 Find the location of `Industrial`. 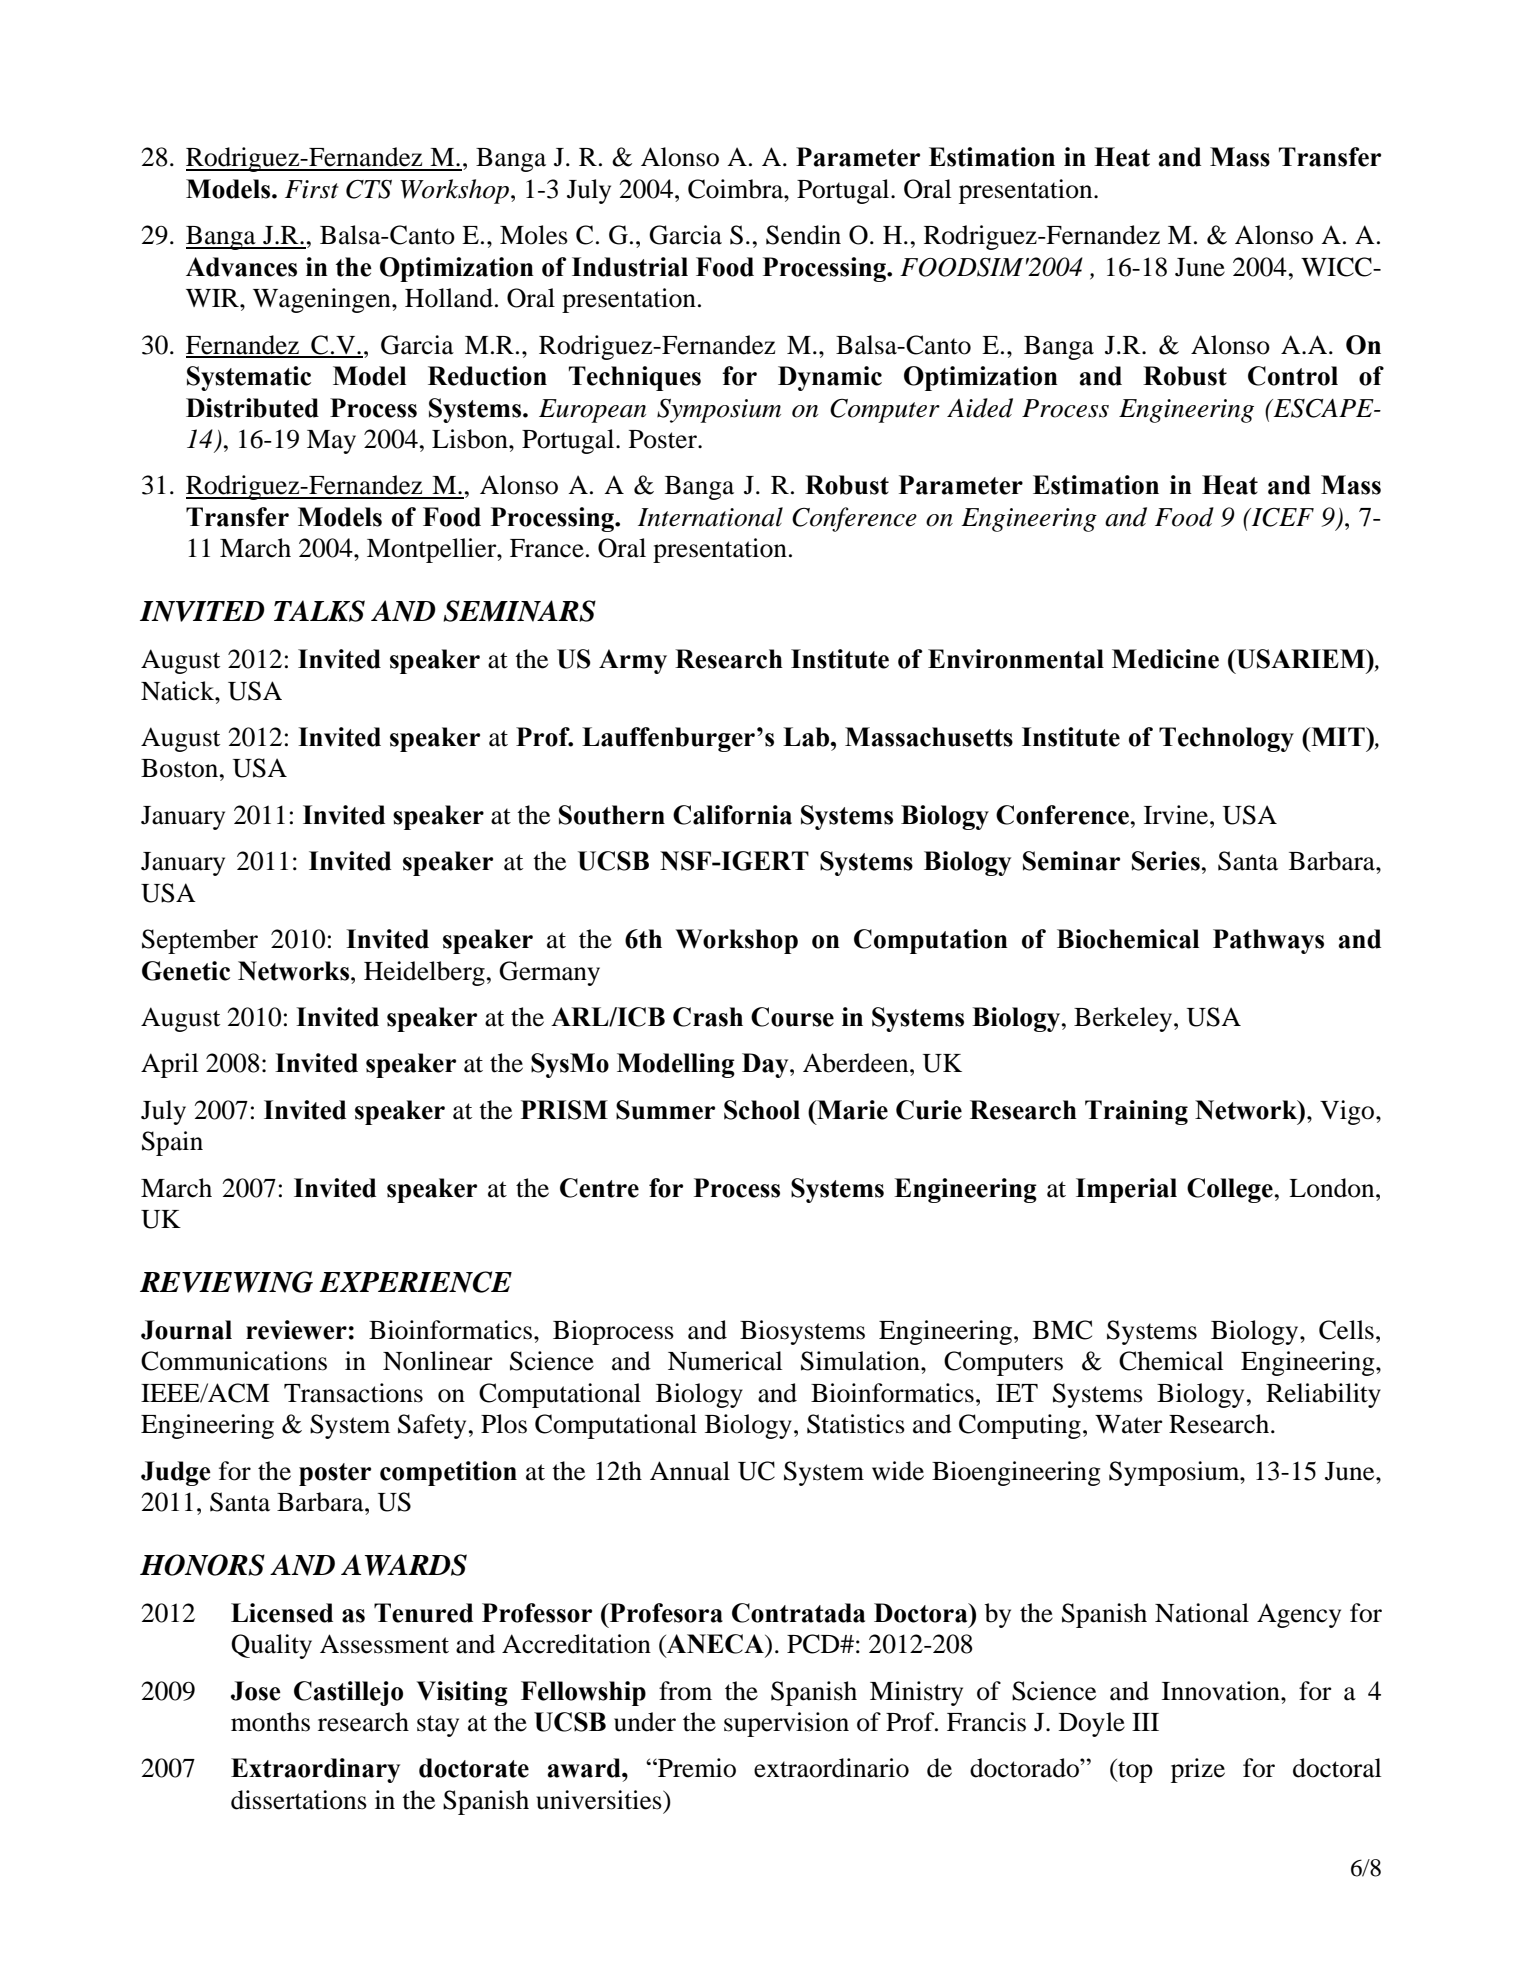

Industrial is located at coordinates (630, 267).
